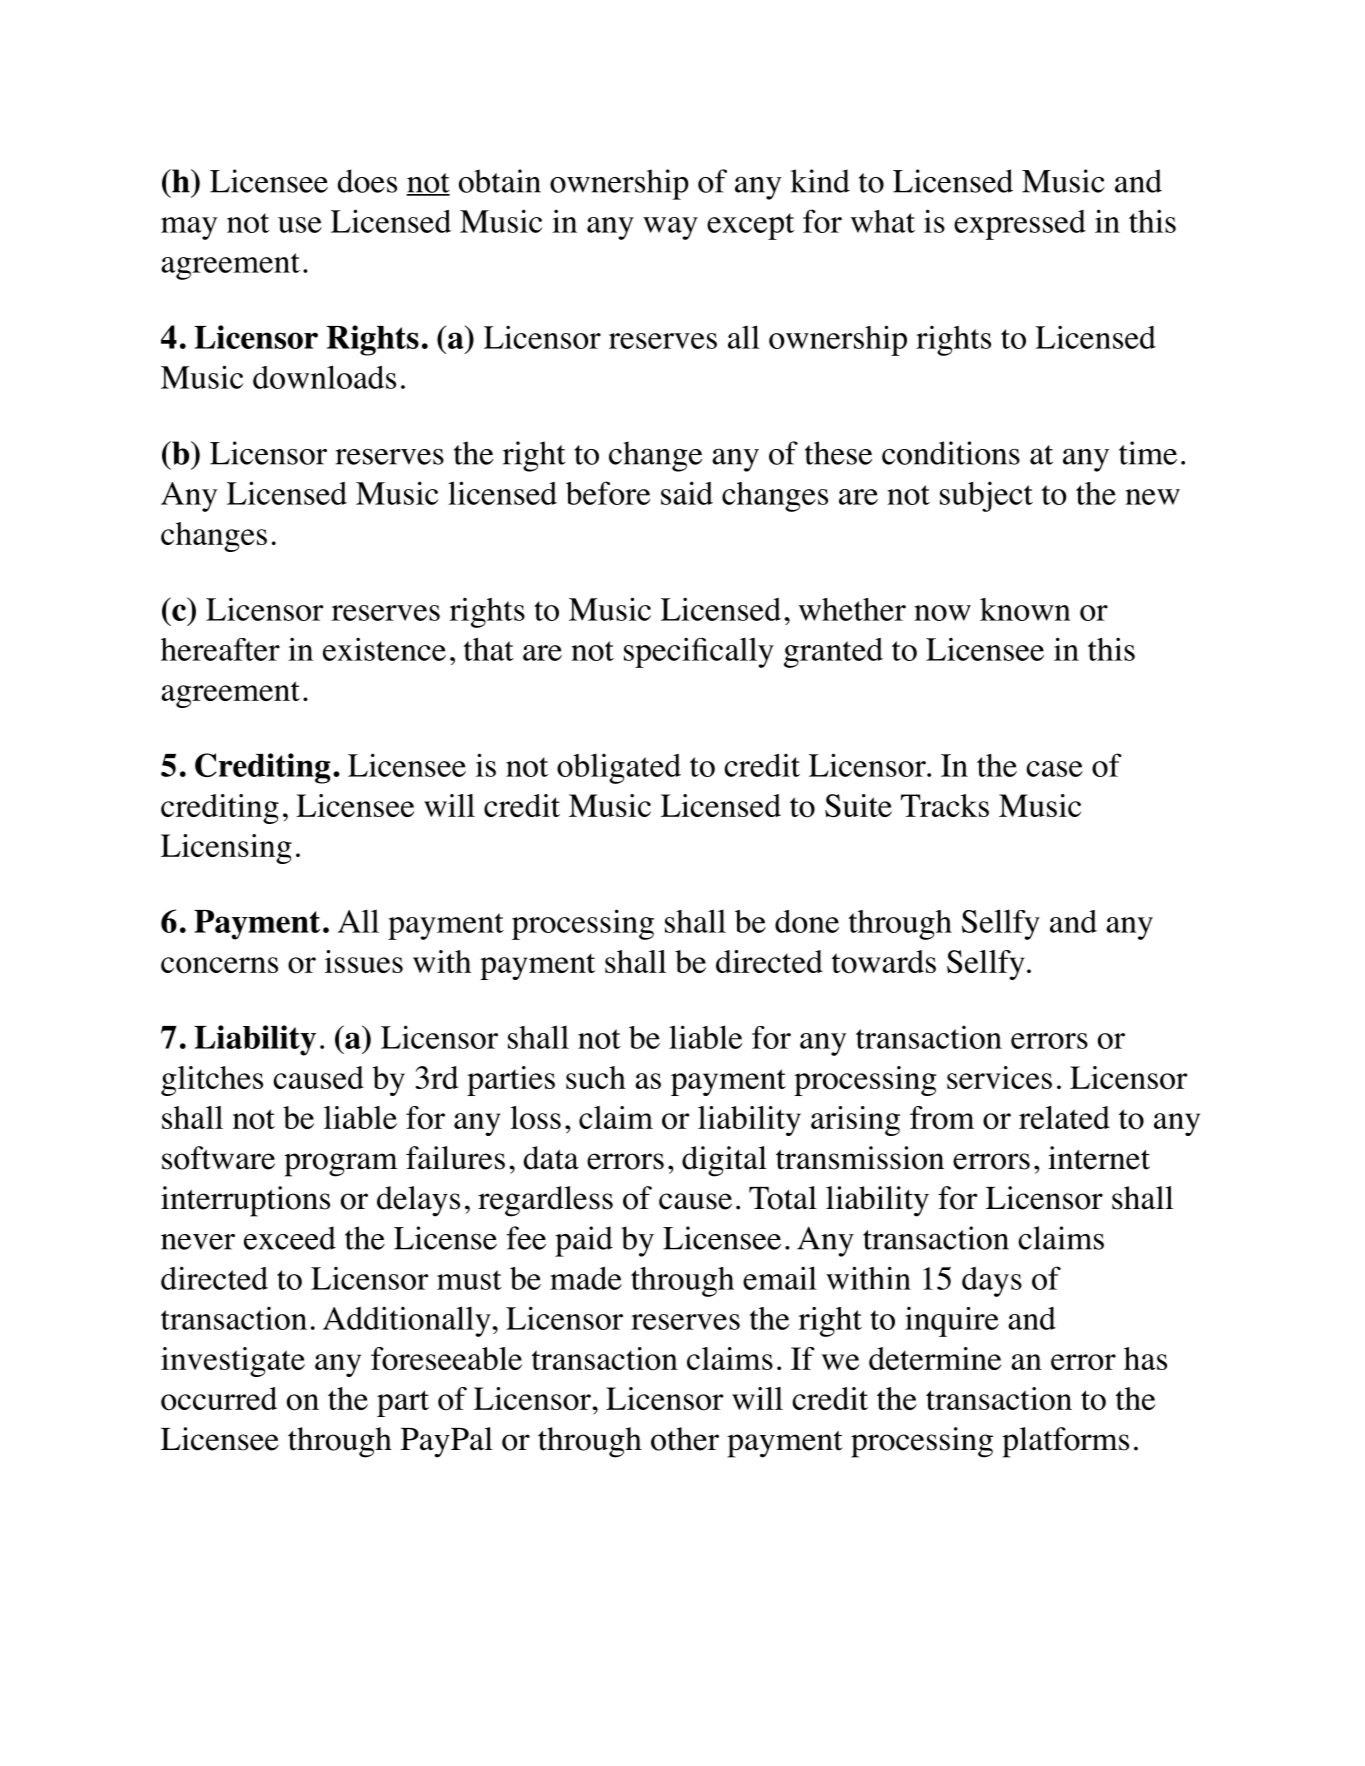  I want to click on such, so click(596, 1077).
